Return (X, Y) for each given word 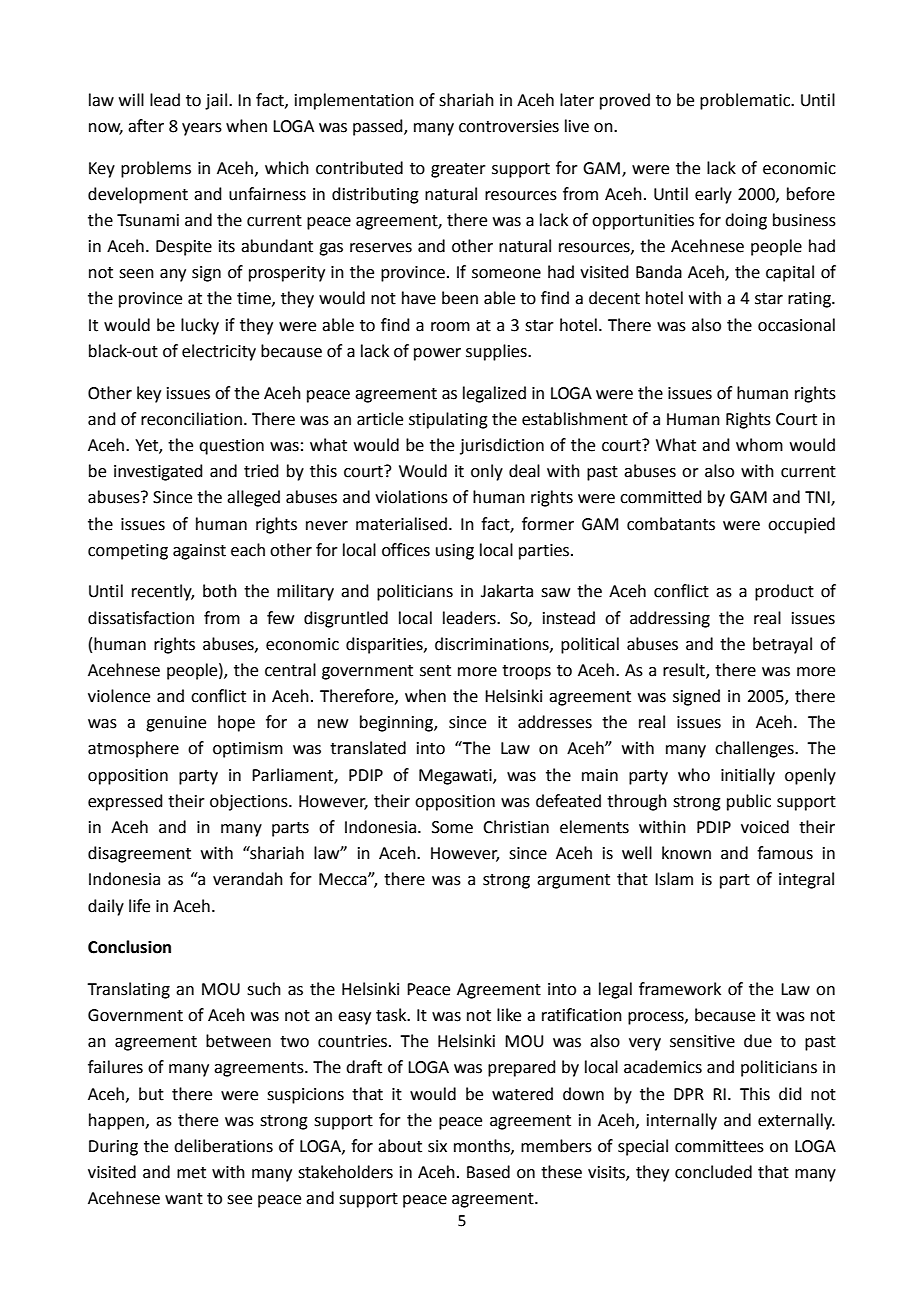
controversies (509, 126)
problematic (746, 101)
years (202, 129)
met (191, 1173)
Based (488, 1172)
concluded (713, 1172)
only (487, 472)
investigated (158, 472)
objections (250, 802)
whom (759, 445)
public (749, 802)
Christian (516, 827)
